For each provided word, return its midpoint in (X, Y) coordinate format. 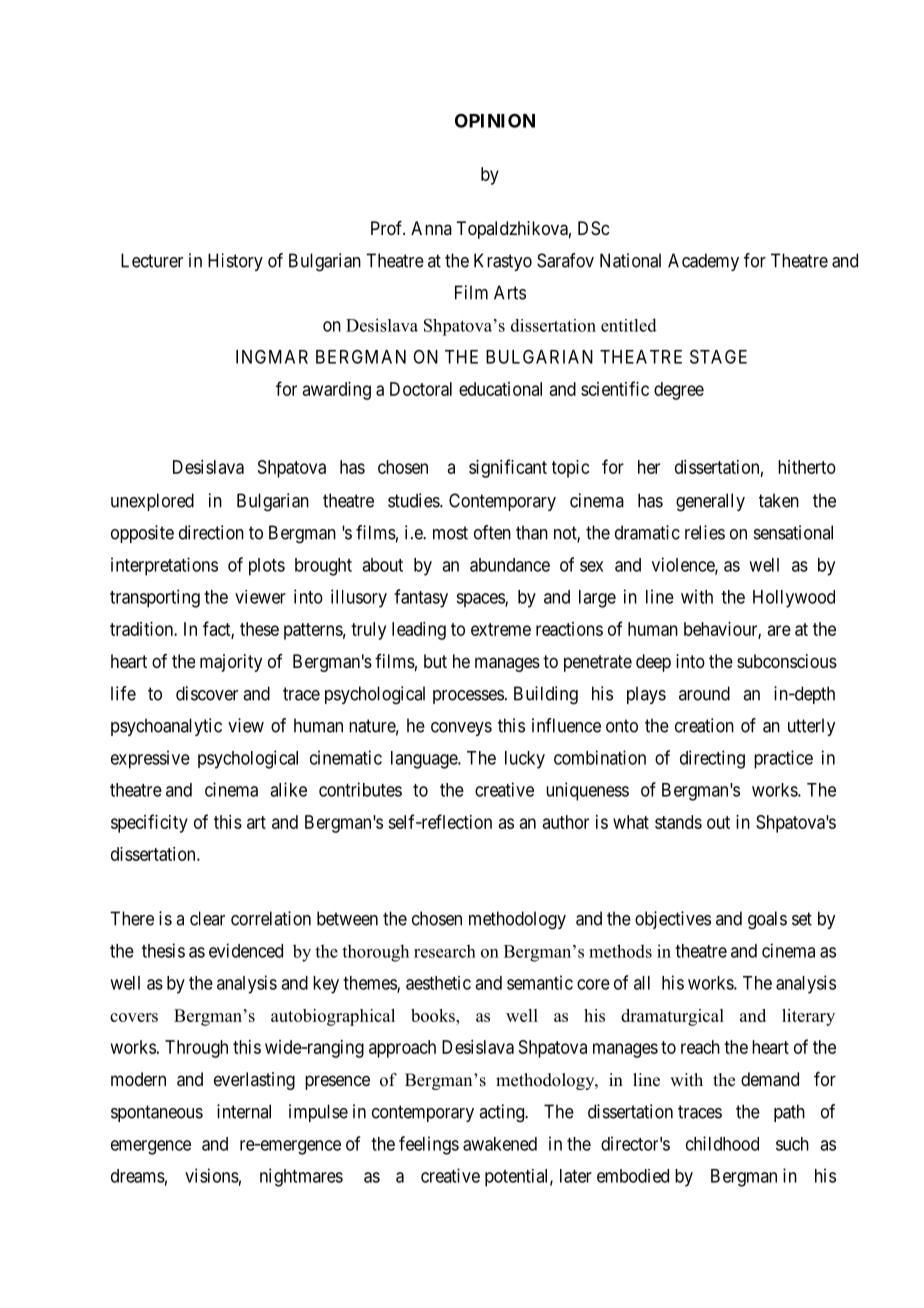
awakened (500, 1144)
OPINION (495, 120)
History (235, 262)
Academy (703, 262)
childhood (722, 1143)
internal (244, 1111)
